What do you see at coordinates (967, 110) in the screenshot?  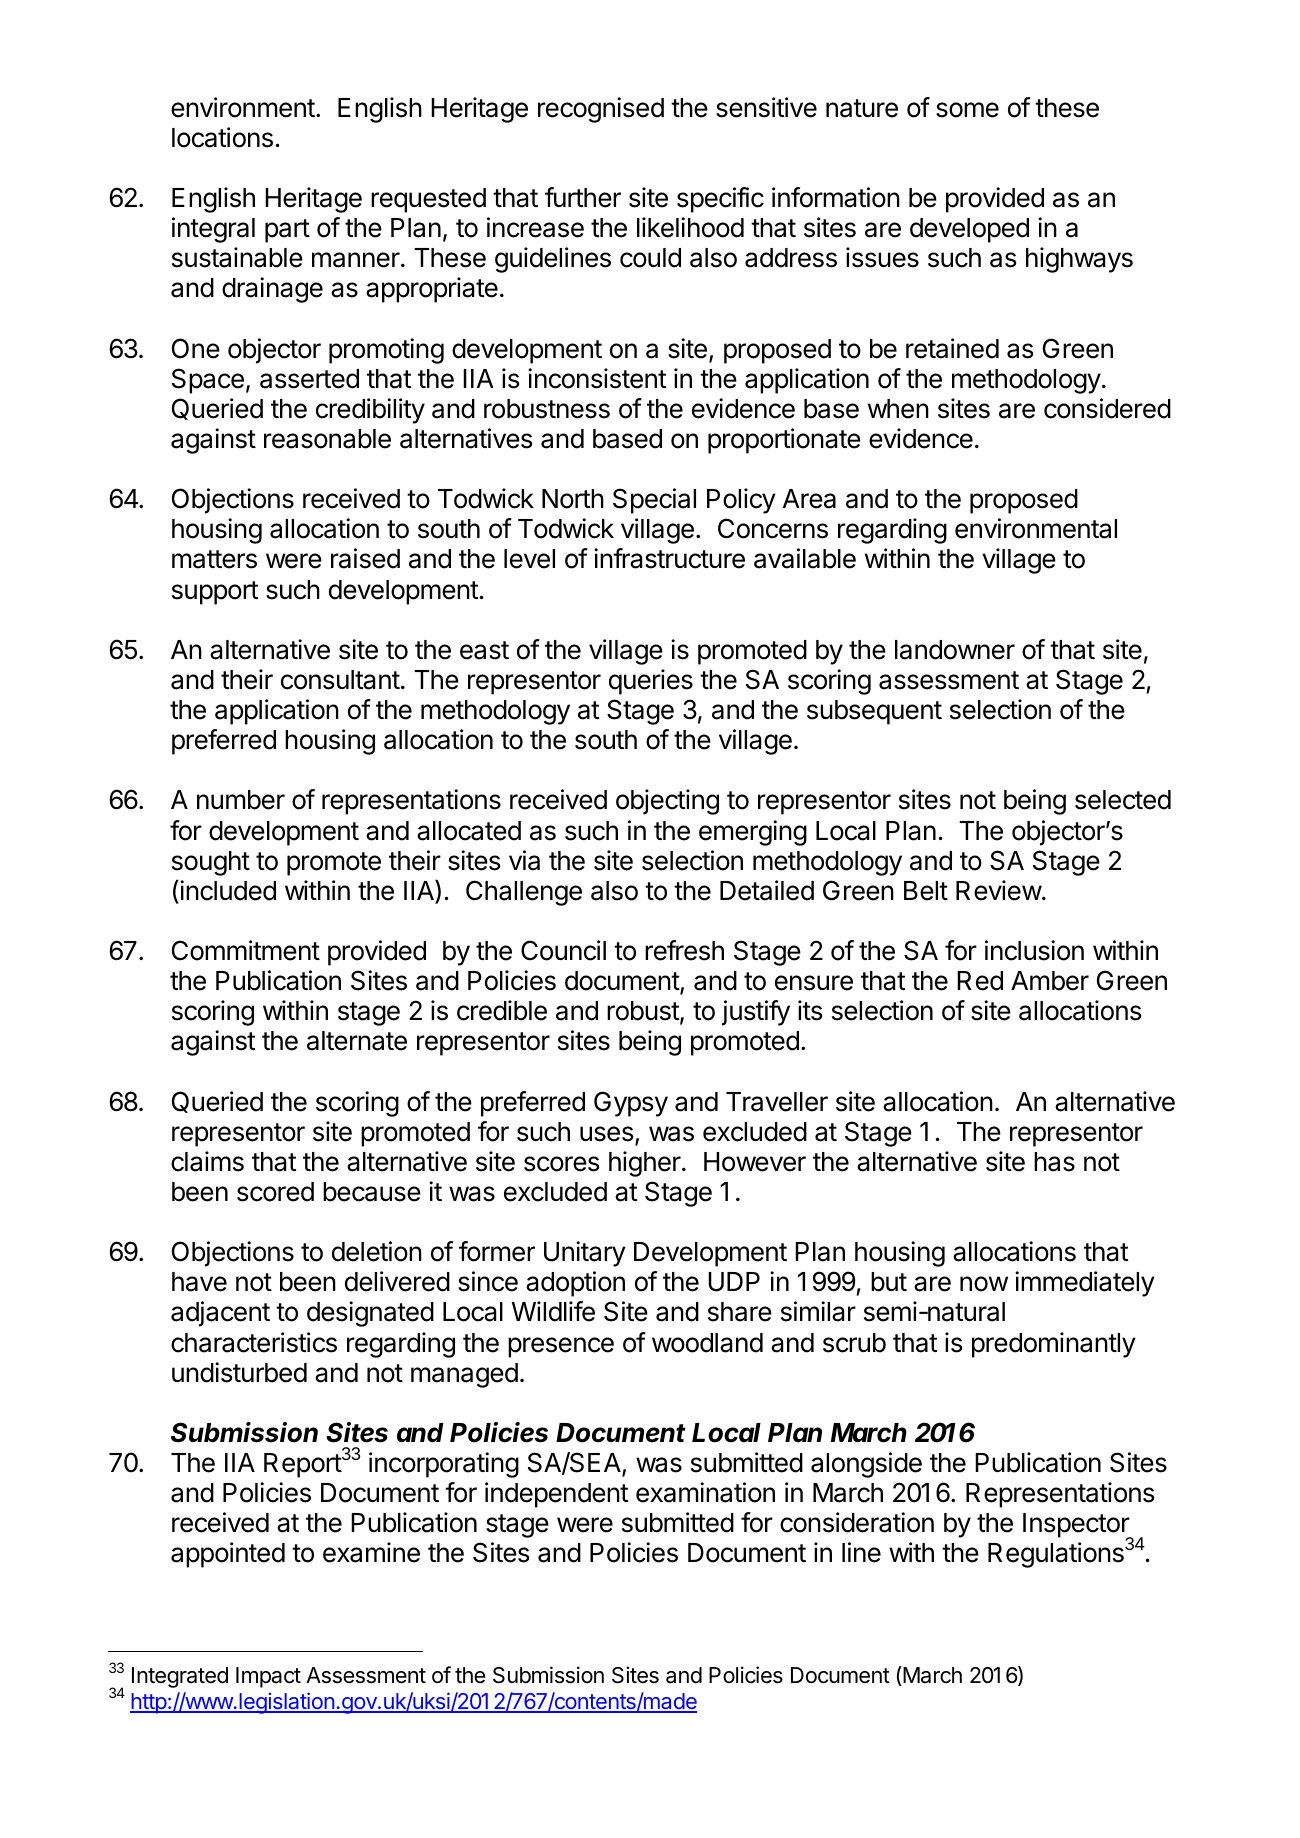 I see `some` at bounding box center [967, 110].
